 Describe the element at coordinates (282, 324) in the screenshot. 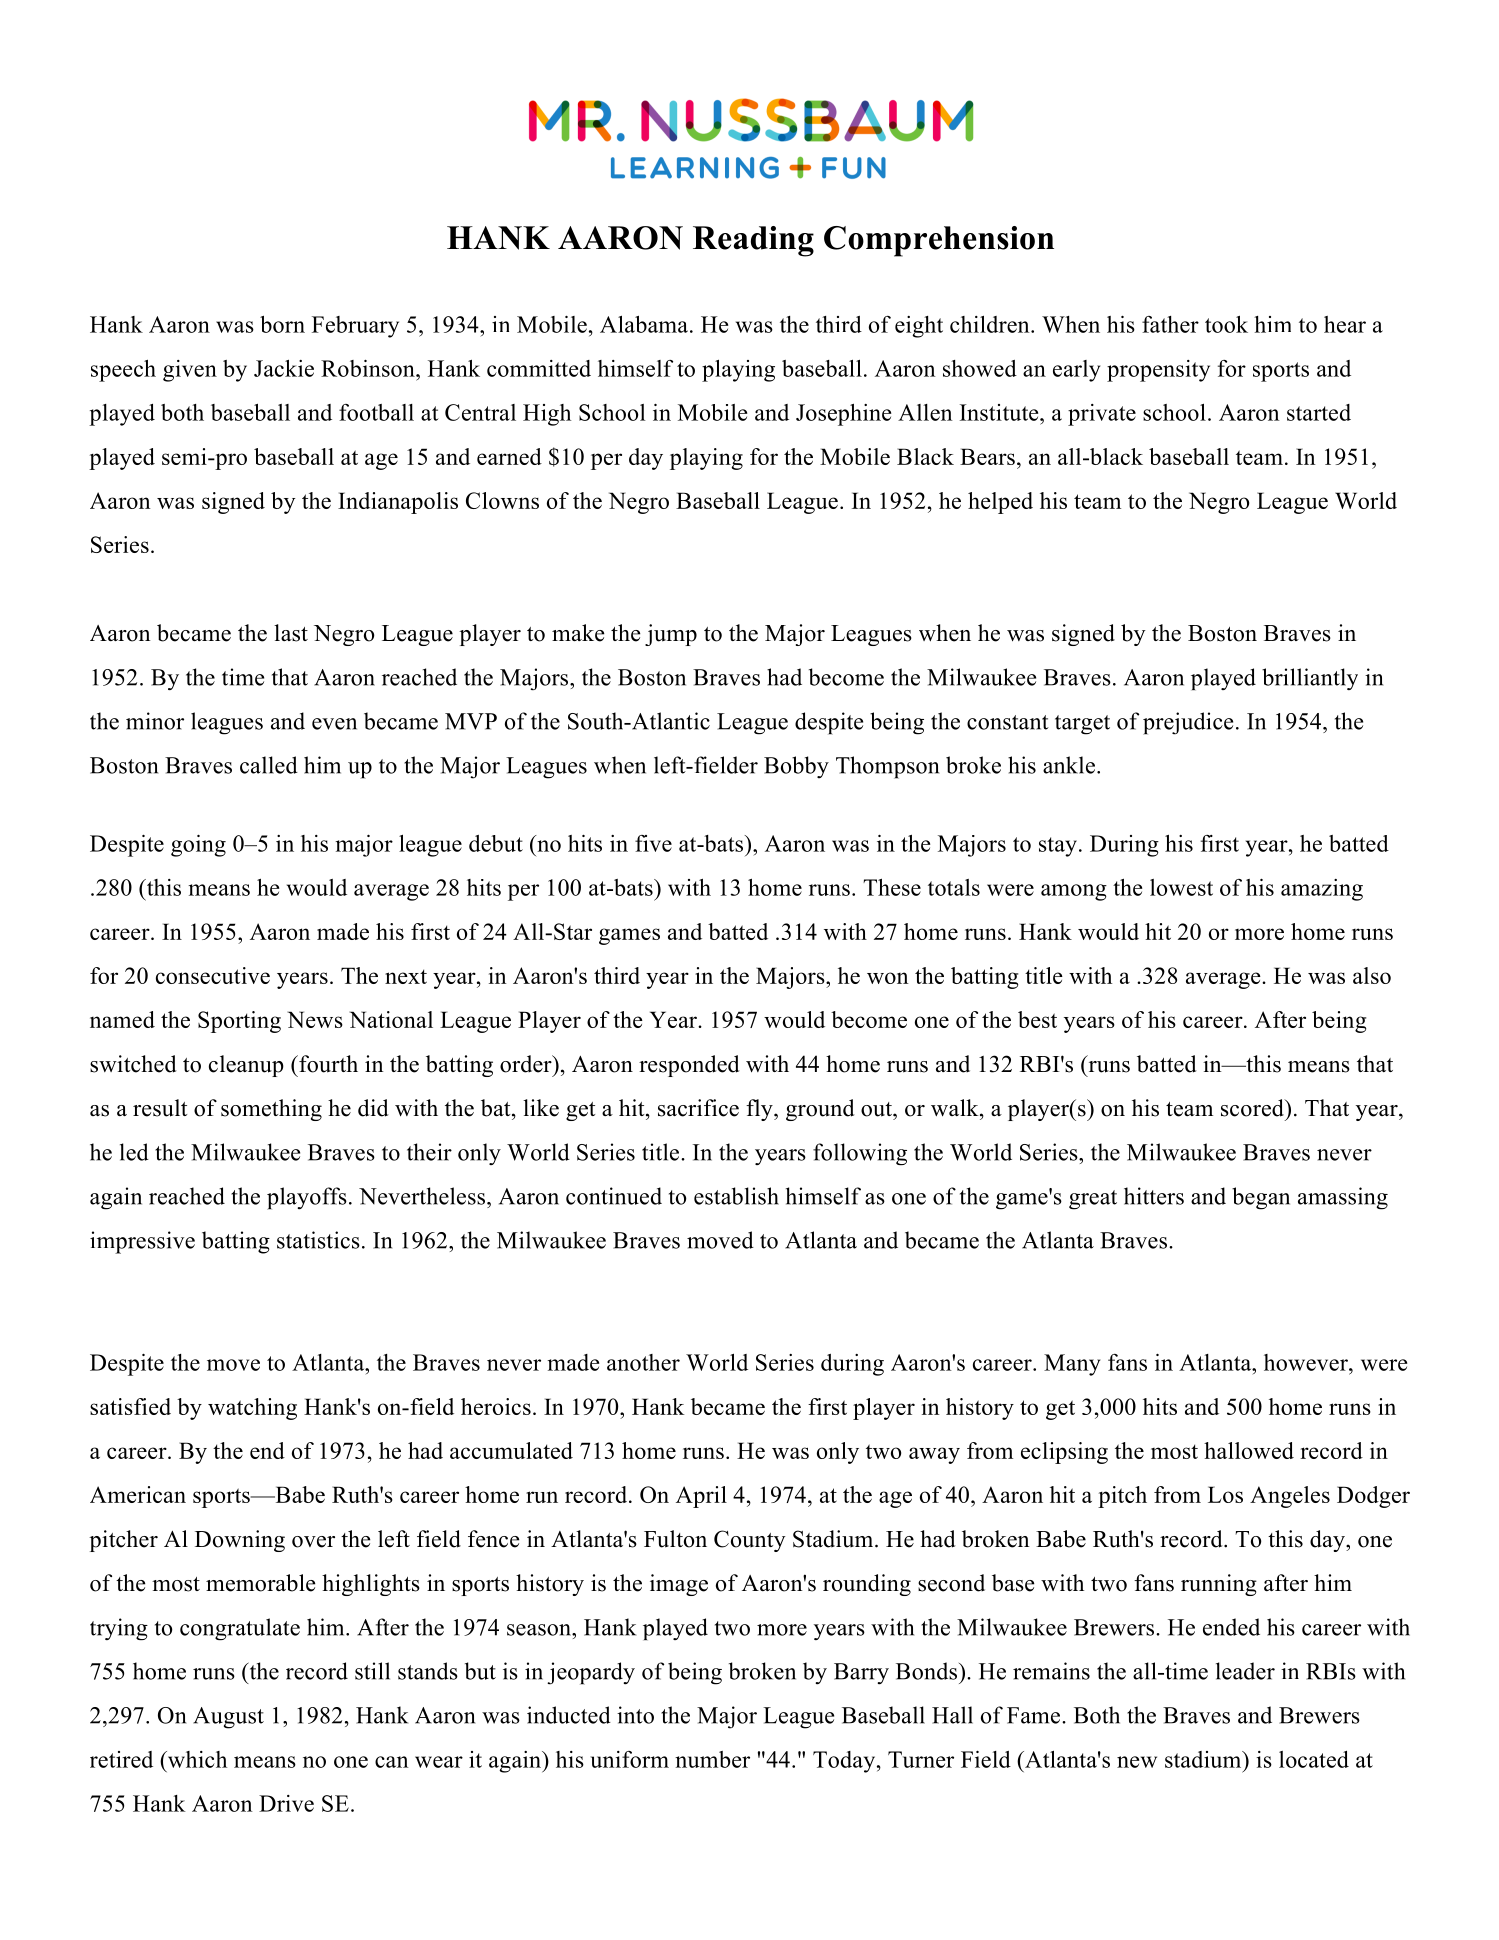

I see `born` at that location.
